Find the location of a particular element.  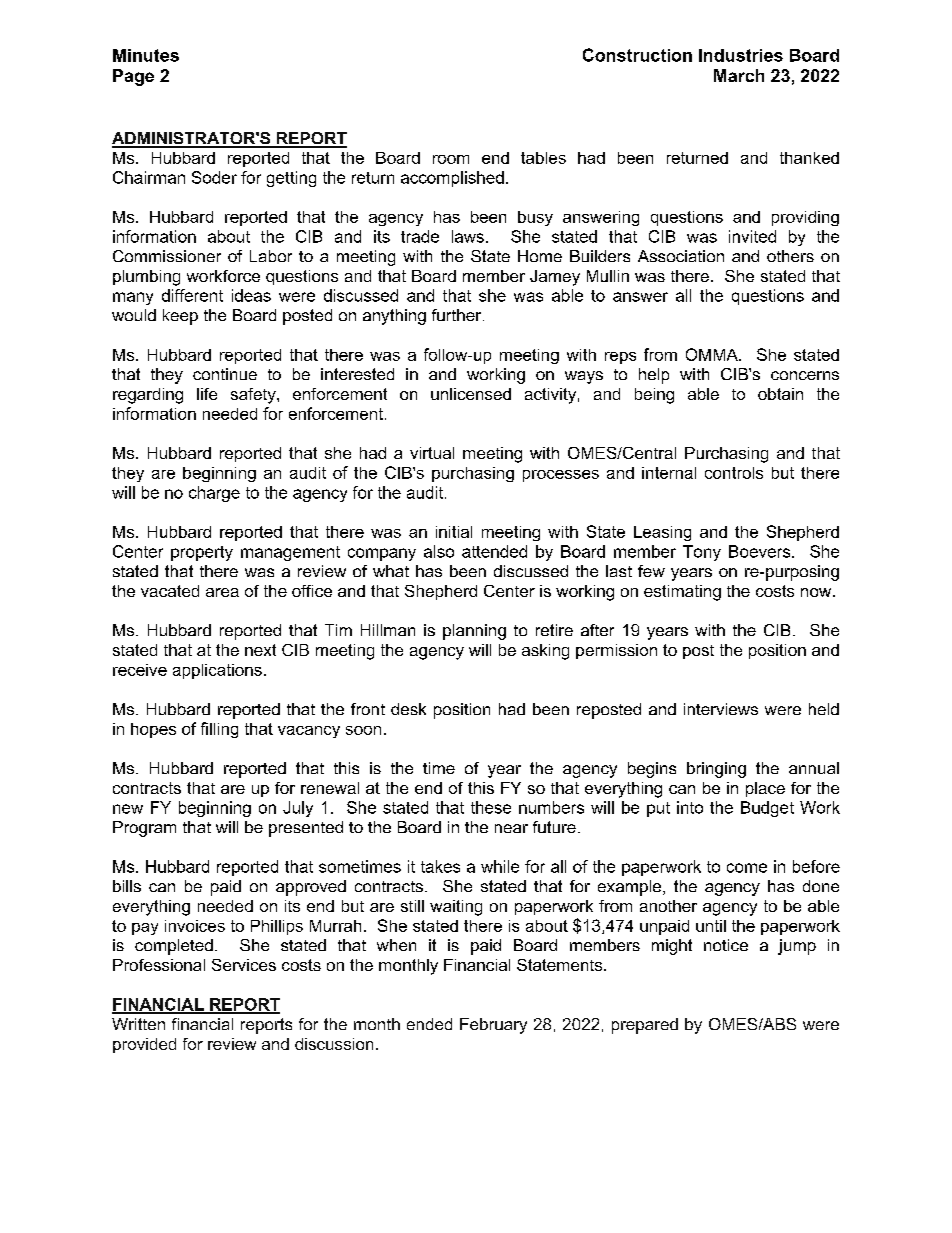

room is located at coordinates (451, 159).
